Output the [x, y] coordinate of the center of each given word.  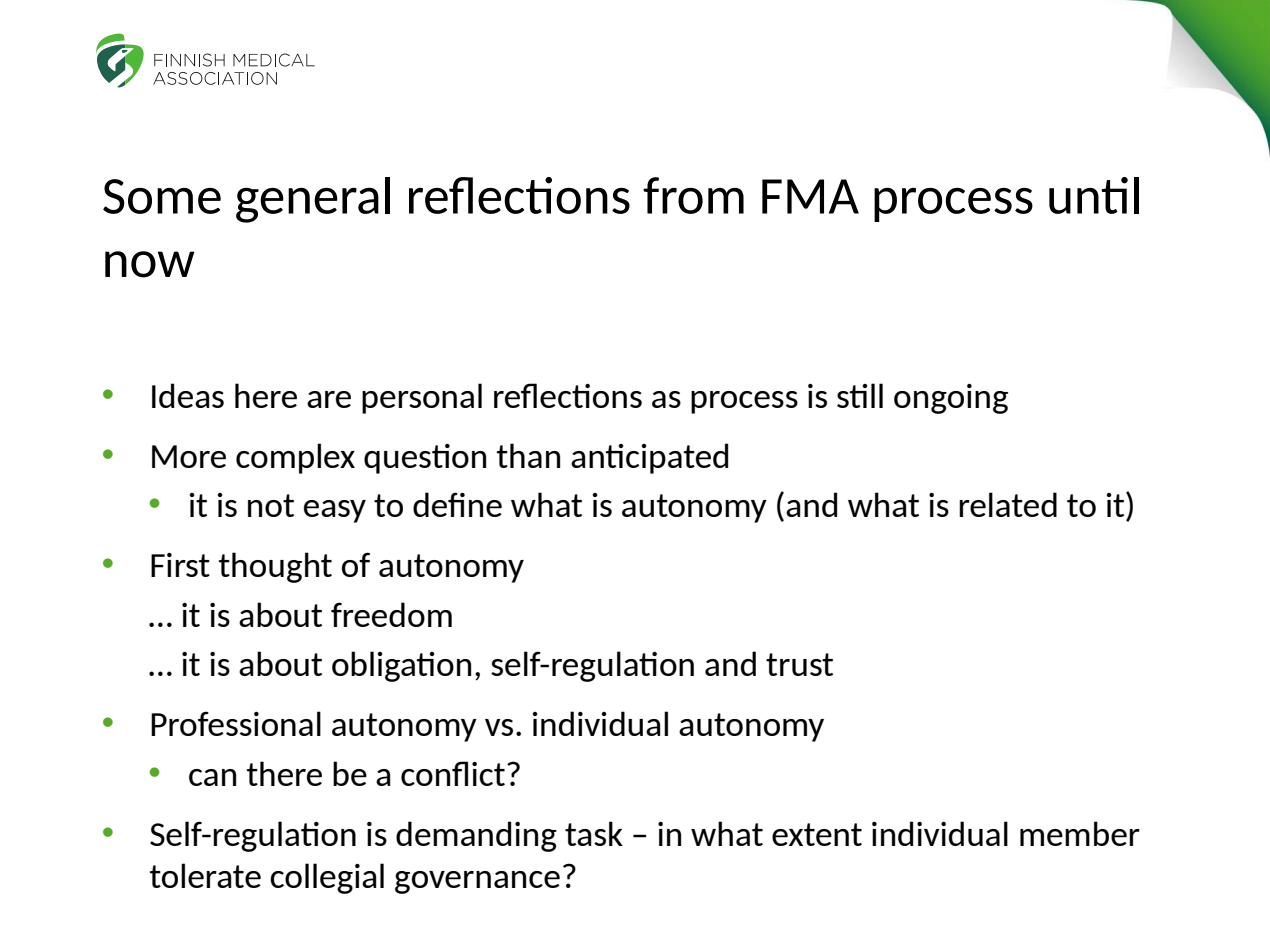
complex [295, 458]
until [1094, 195]
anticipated [649, 458]
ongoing [951, 399]
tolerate [205, 875]
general [313, 200]
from [693, 195]
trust [799, 664]
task [594, 833]
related [1008, 504]
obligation [401, 666]
